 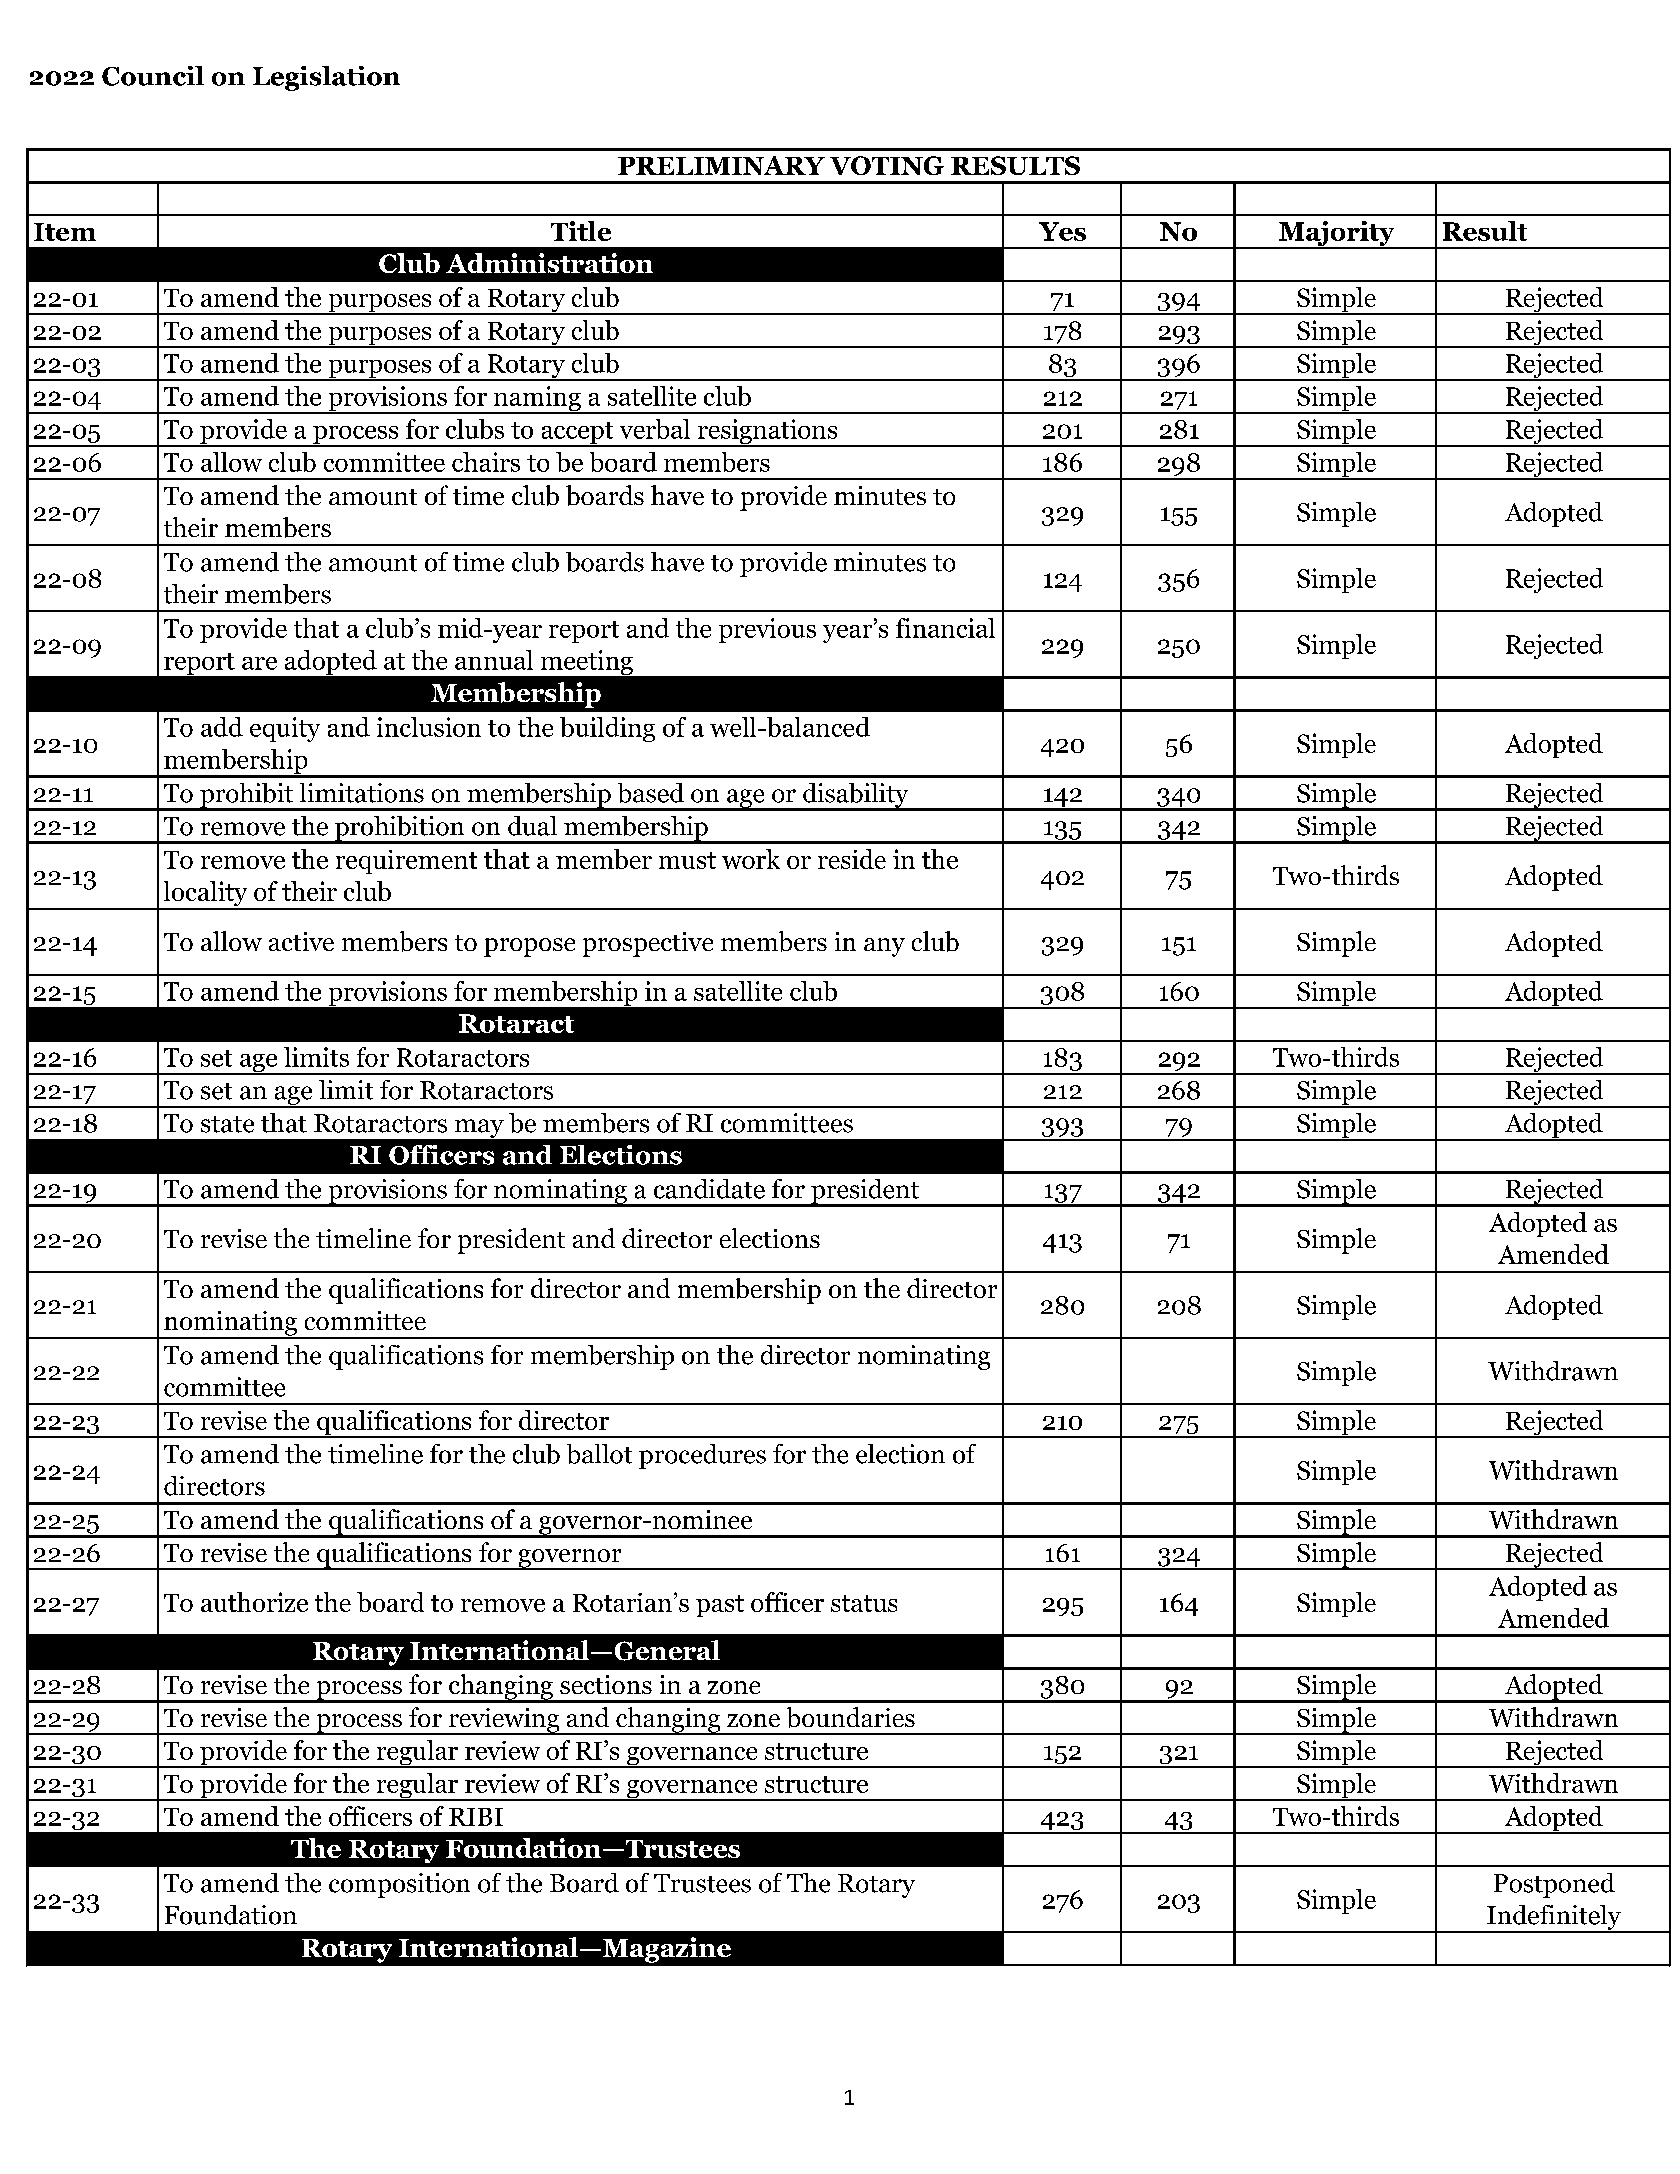 What do you see at coordinates (864, 1603) in the document?
I see `status` at bounding box center [864, 1603].
